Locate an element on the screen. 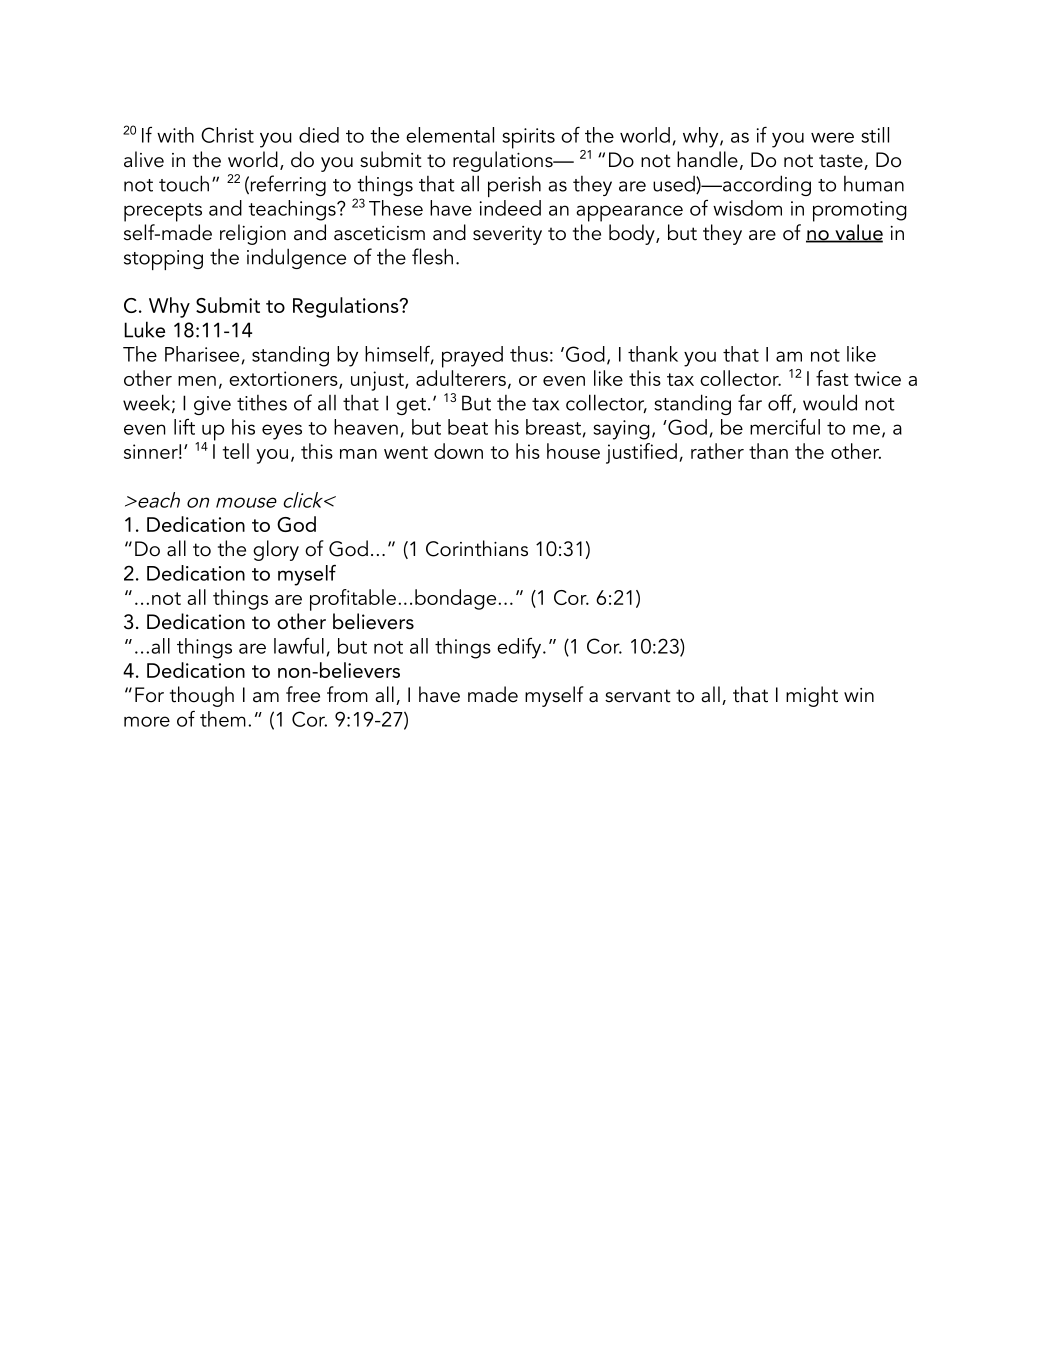  Corinthians is located at coordinates (477, 548).
